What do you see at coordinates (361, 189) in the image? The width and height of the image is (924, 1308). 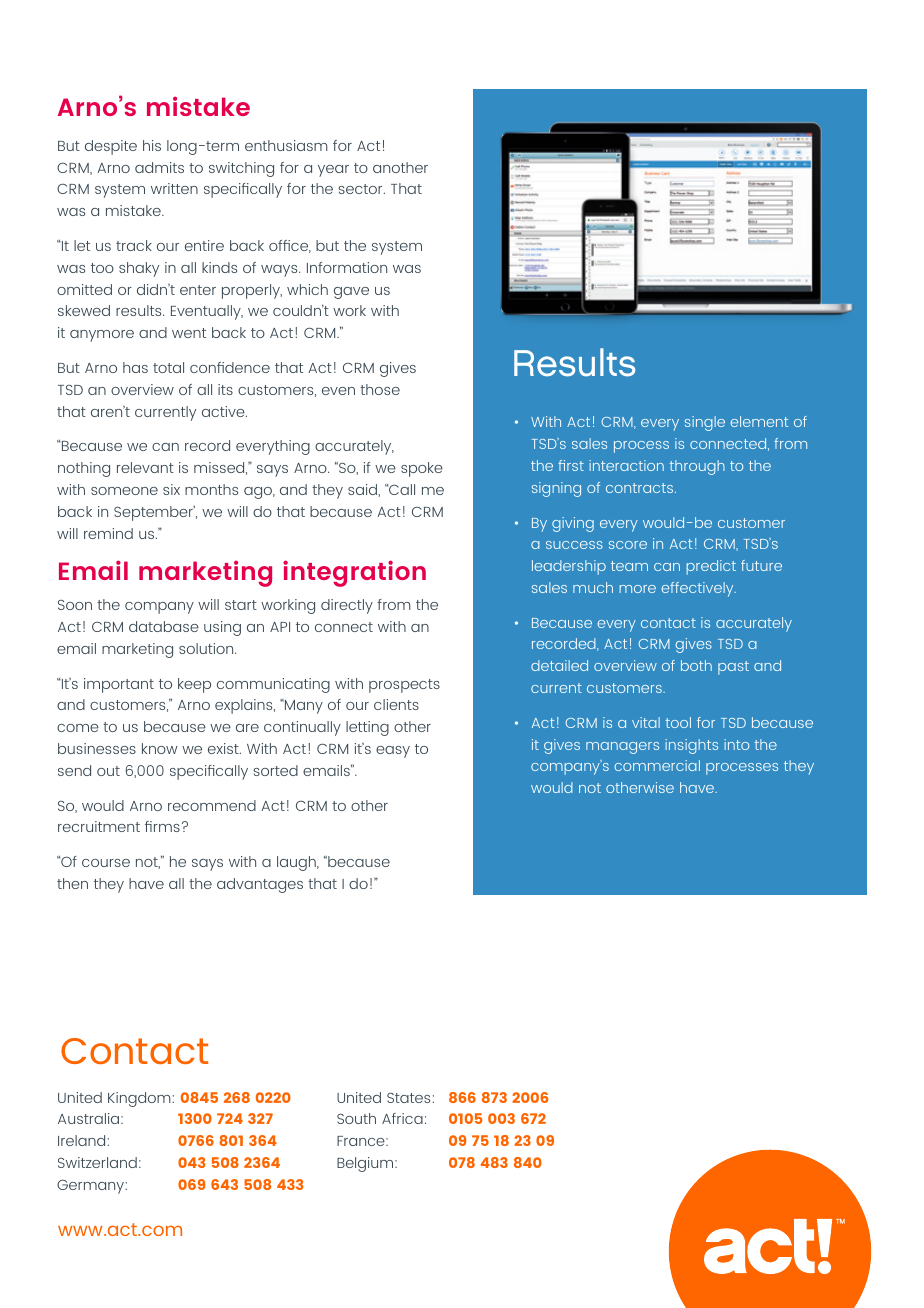 I see `sector` at bounding box center [361, 189].
